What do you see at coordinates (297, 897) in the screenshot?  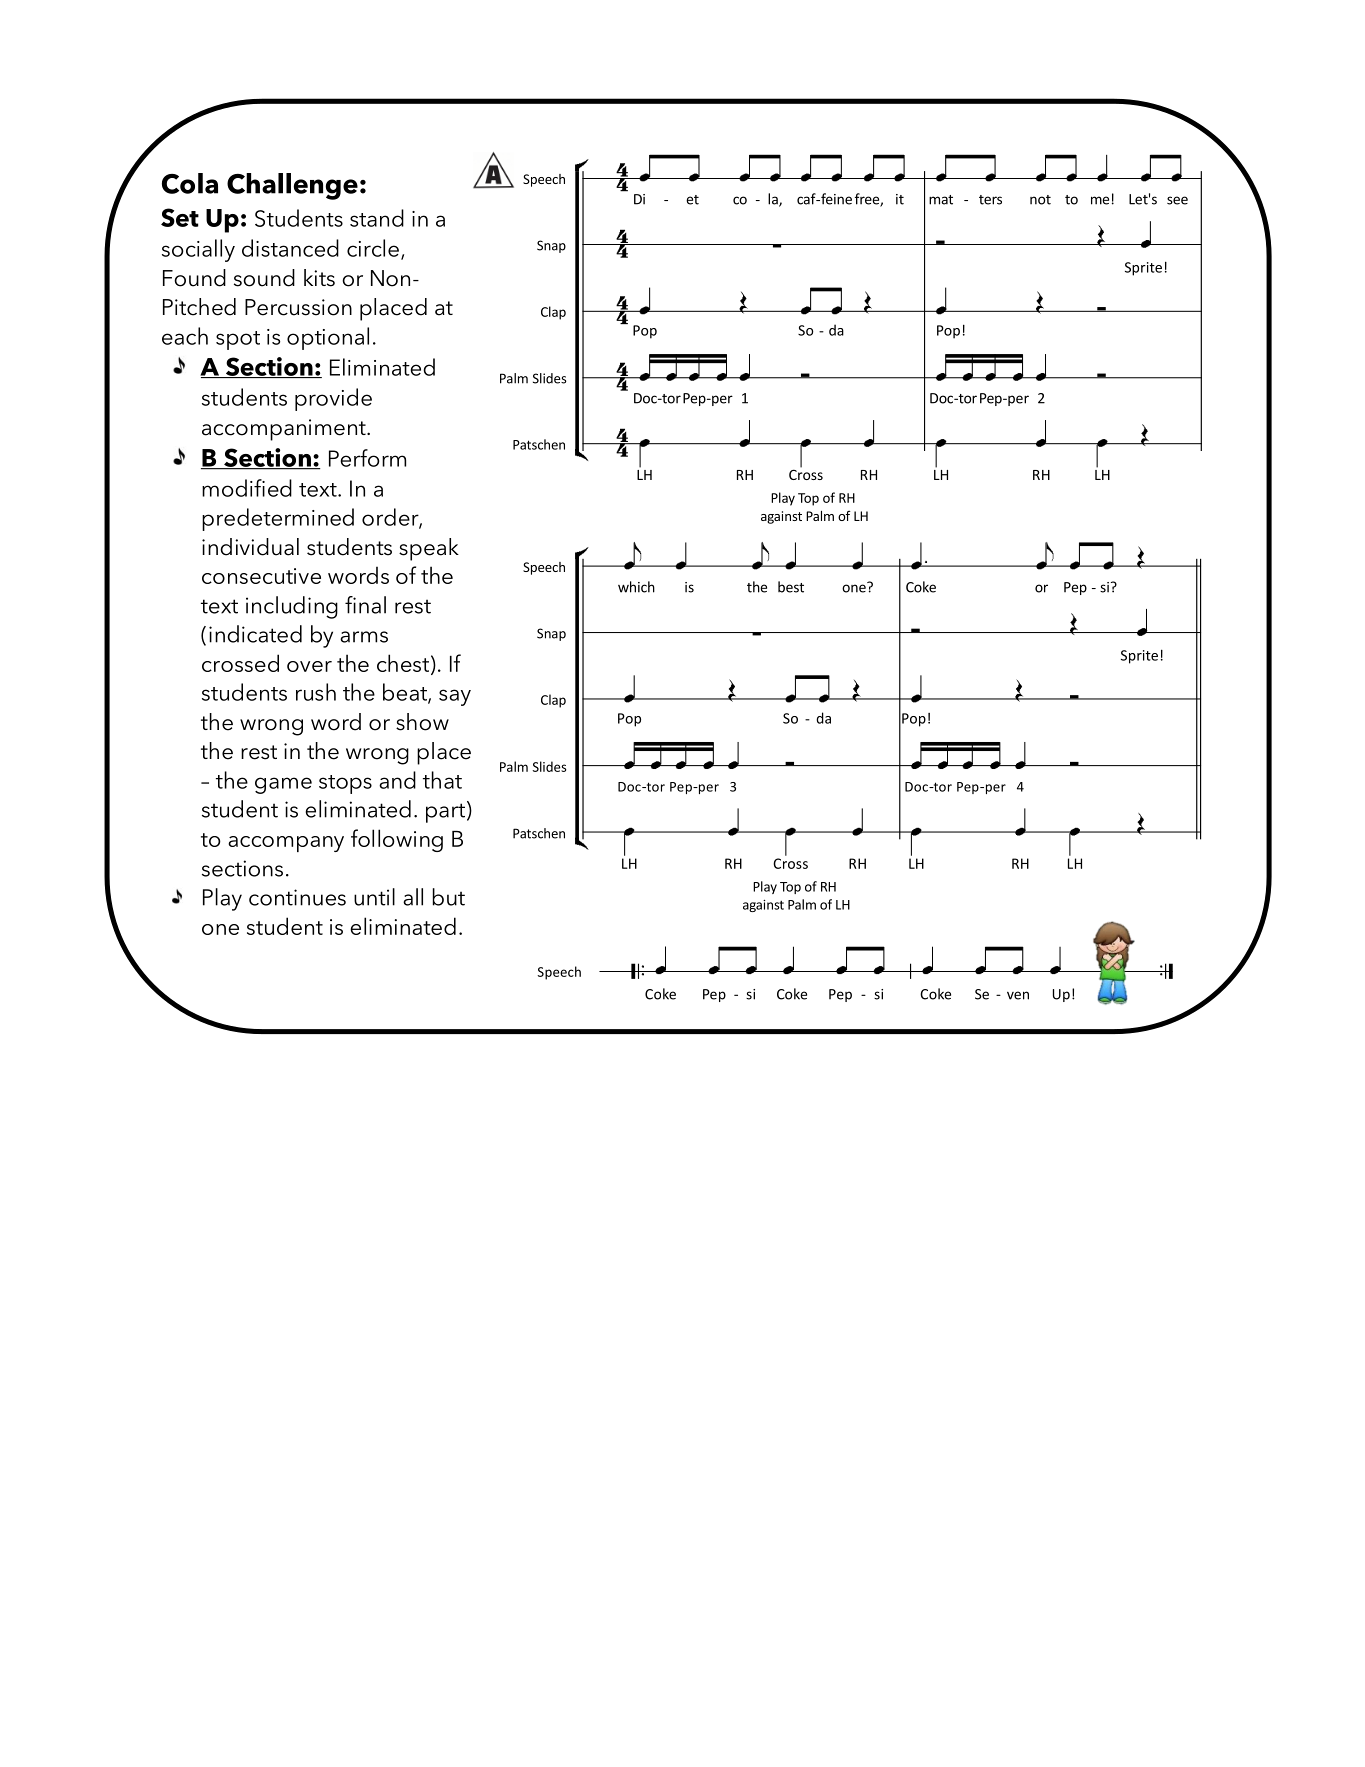 I see `continues` at bounding box center [297, 897].
